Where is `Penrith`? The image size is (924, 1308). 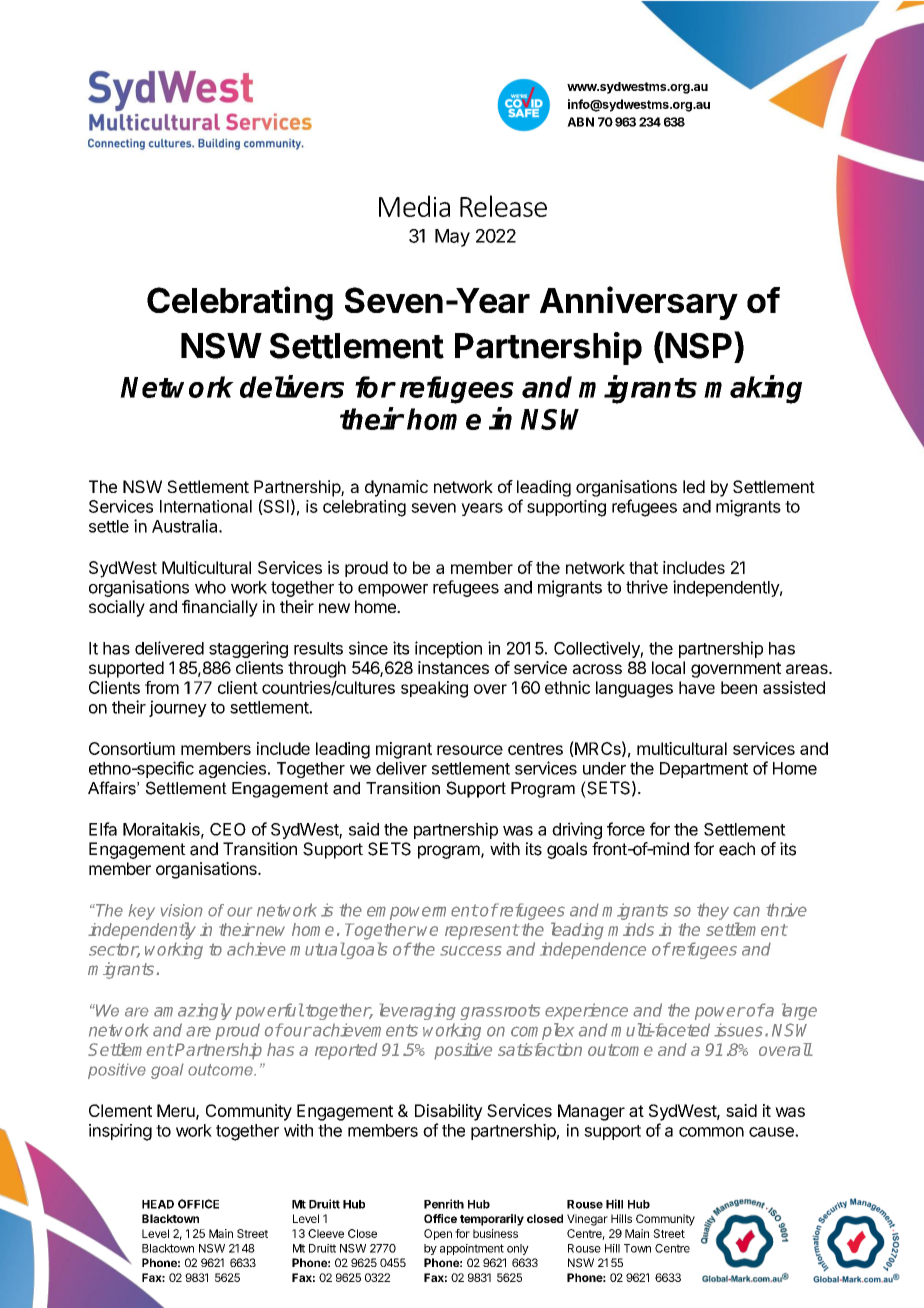 Penrith is located at coordinates (444, 1204).
